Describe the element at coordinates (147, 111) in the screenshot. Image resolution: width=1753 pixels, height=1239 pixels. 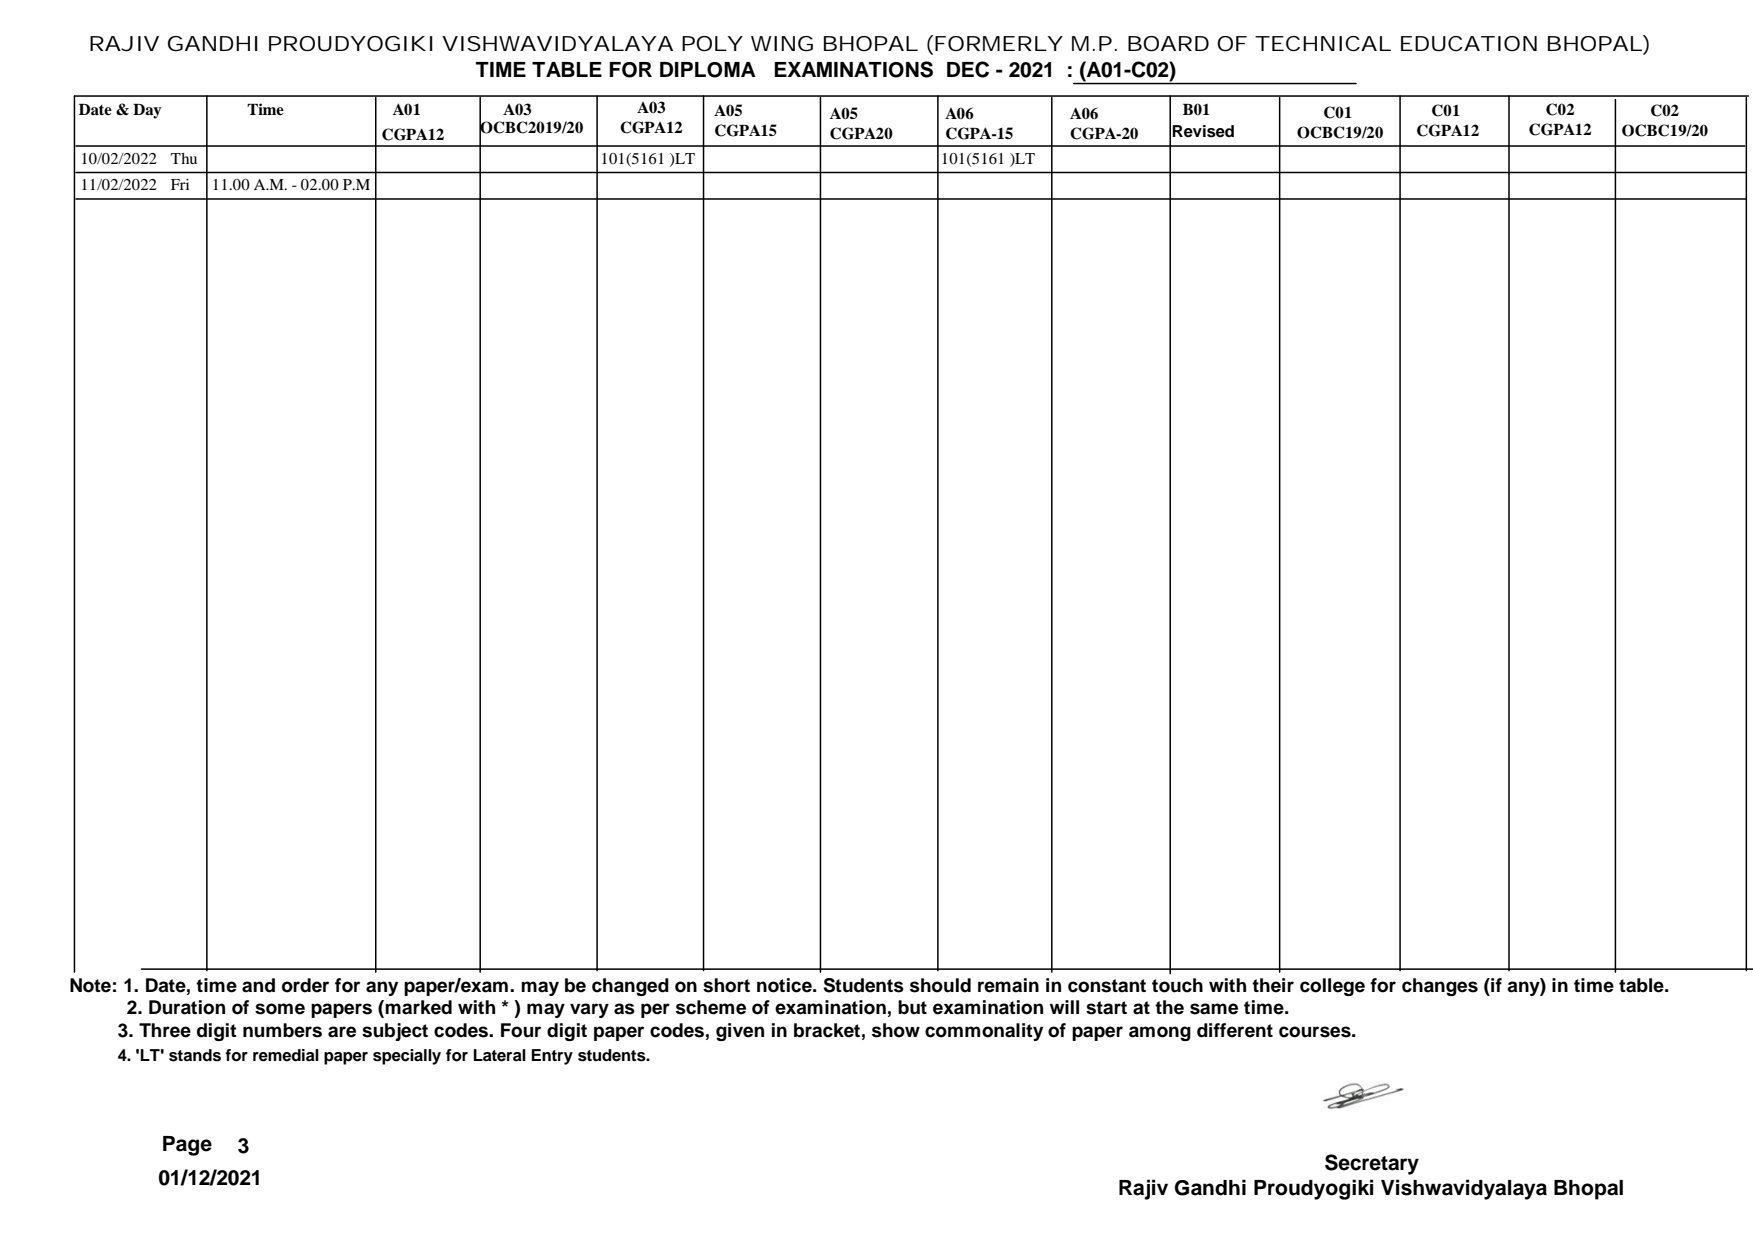
I see `Day` at that location.
